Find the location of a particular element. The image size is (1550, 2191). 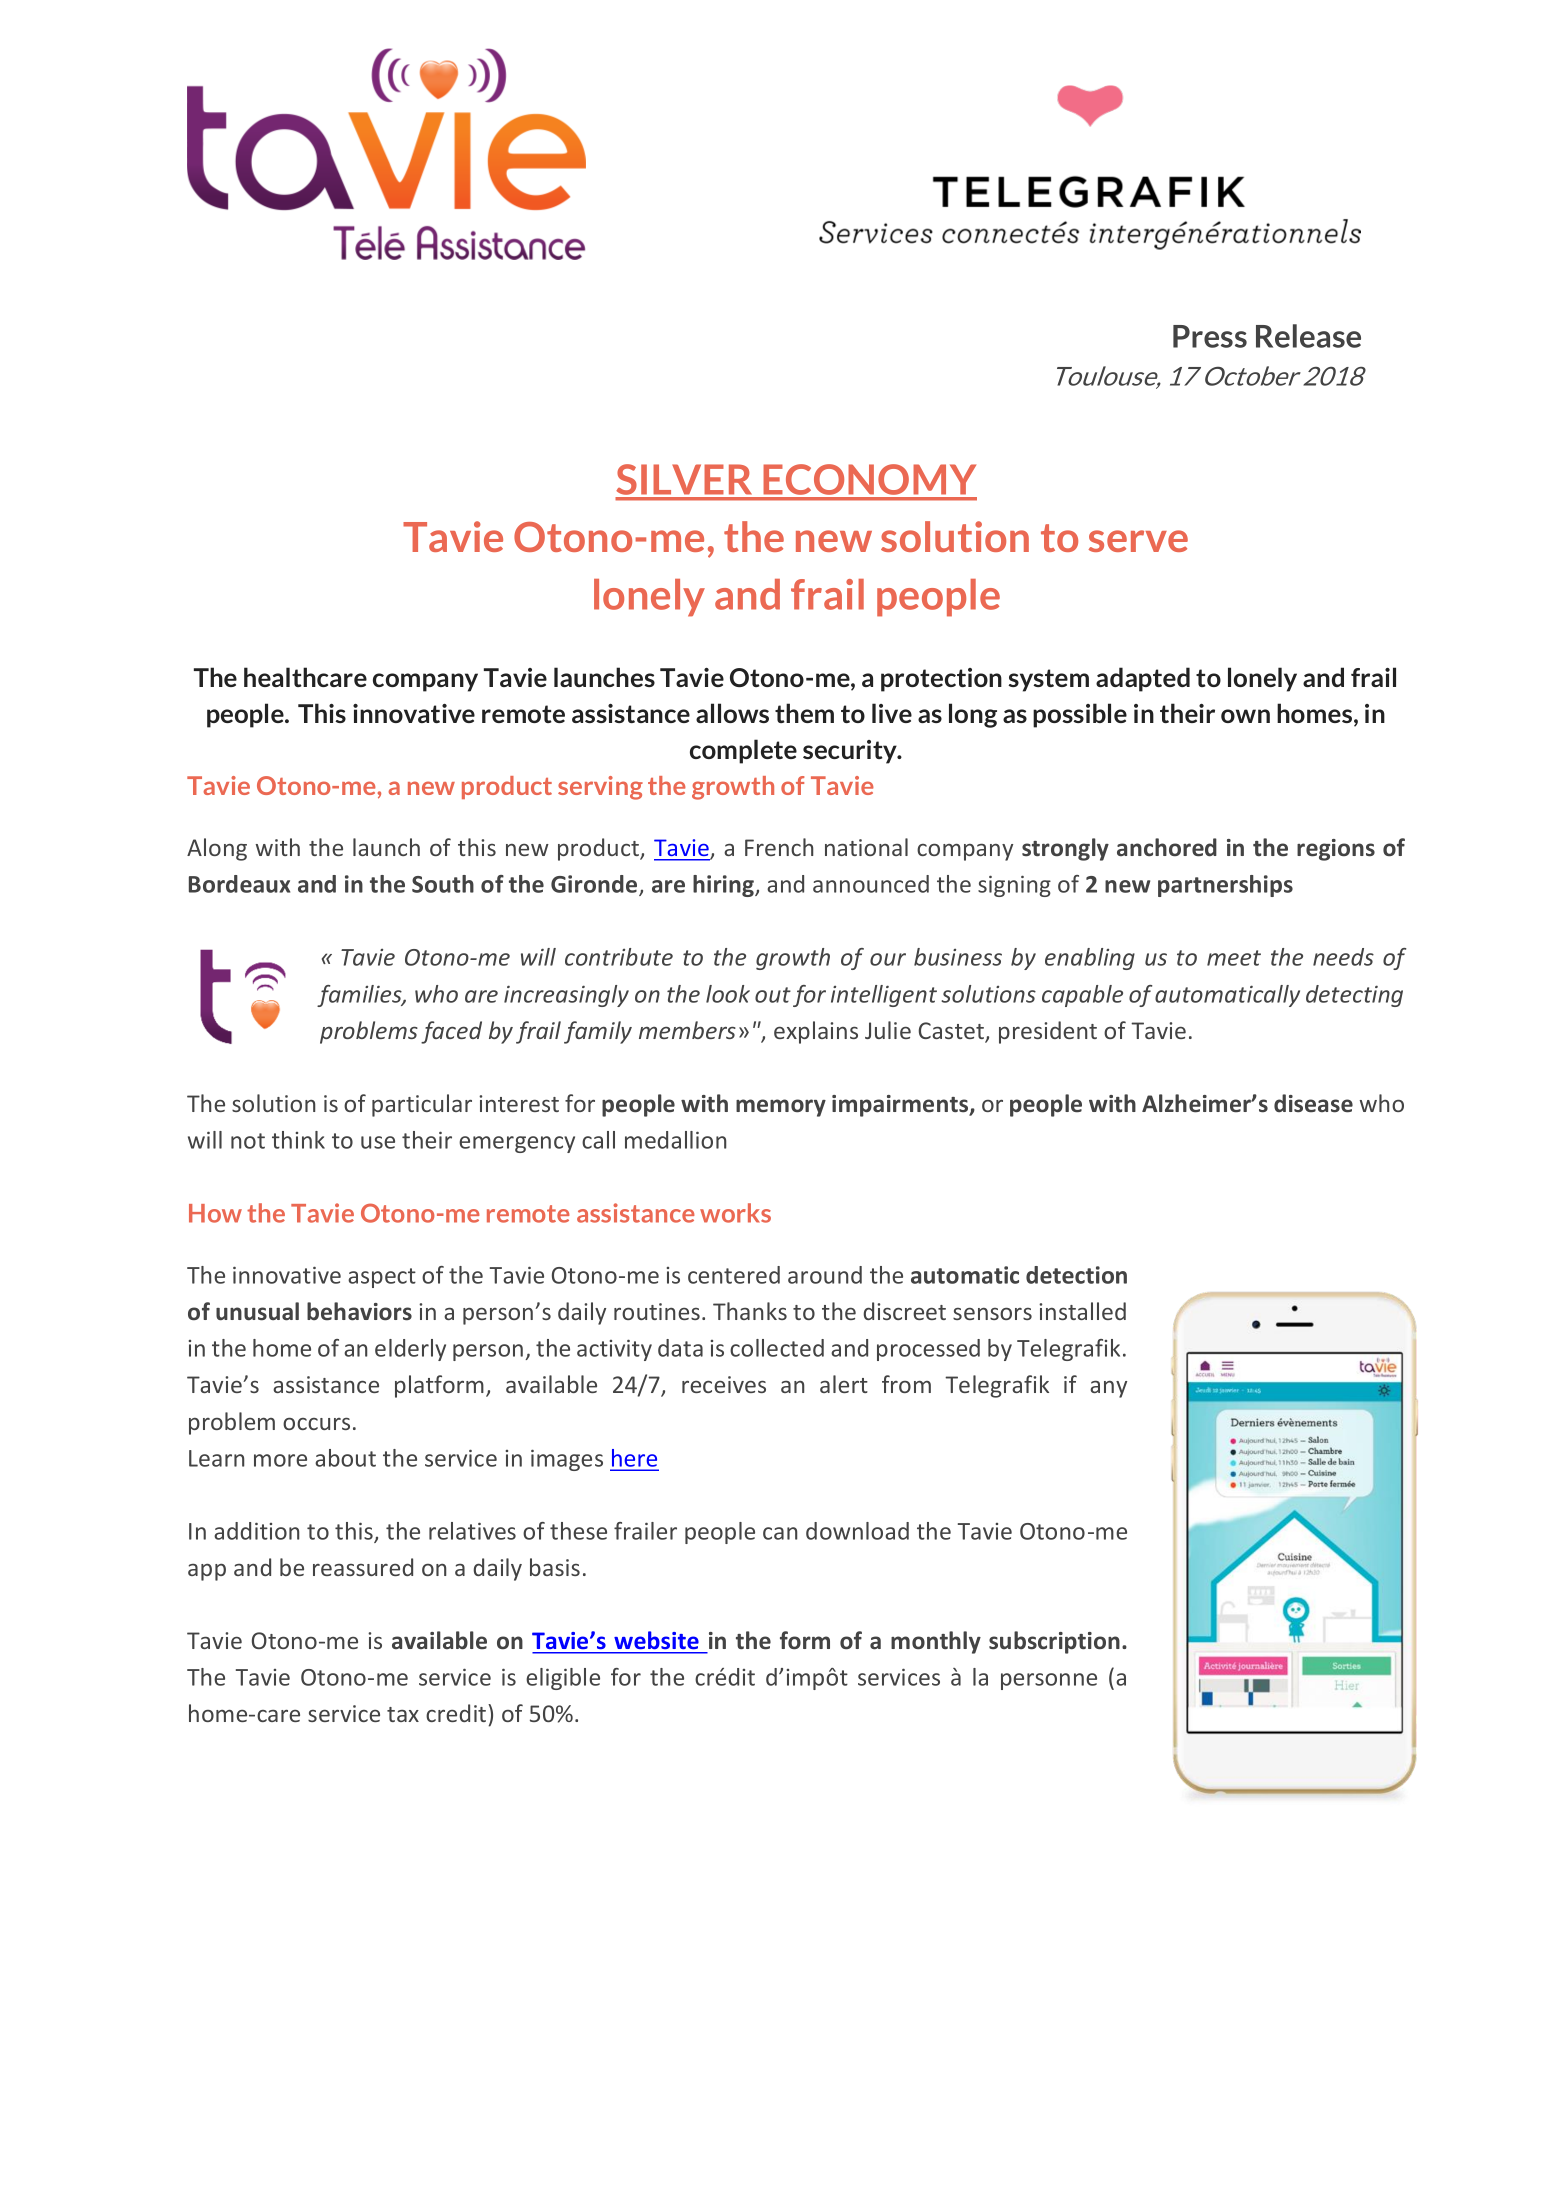

installed is located at coordinates (1082, 1311).
